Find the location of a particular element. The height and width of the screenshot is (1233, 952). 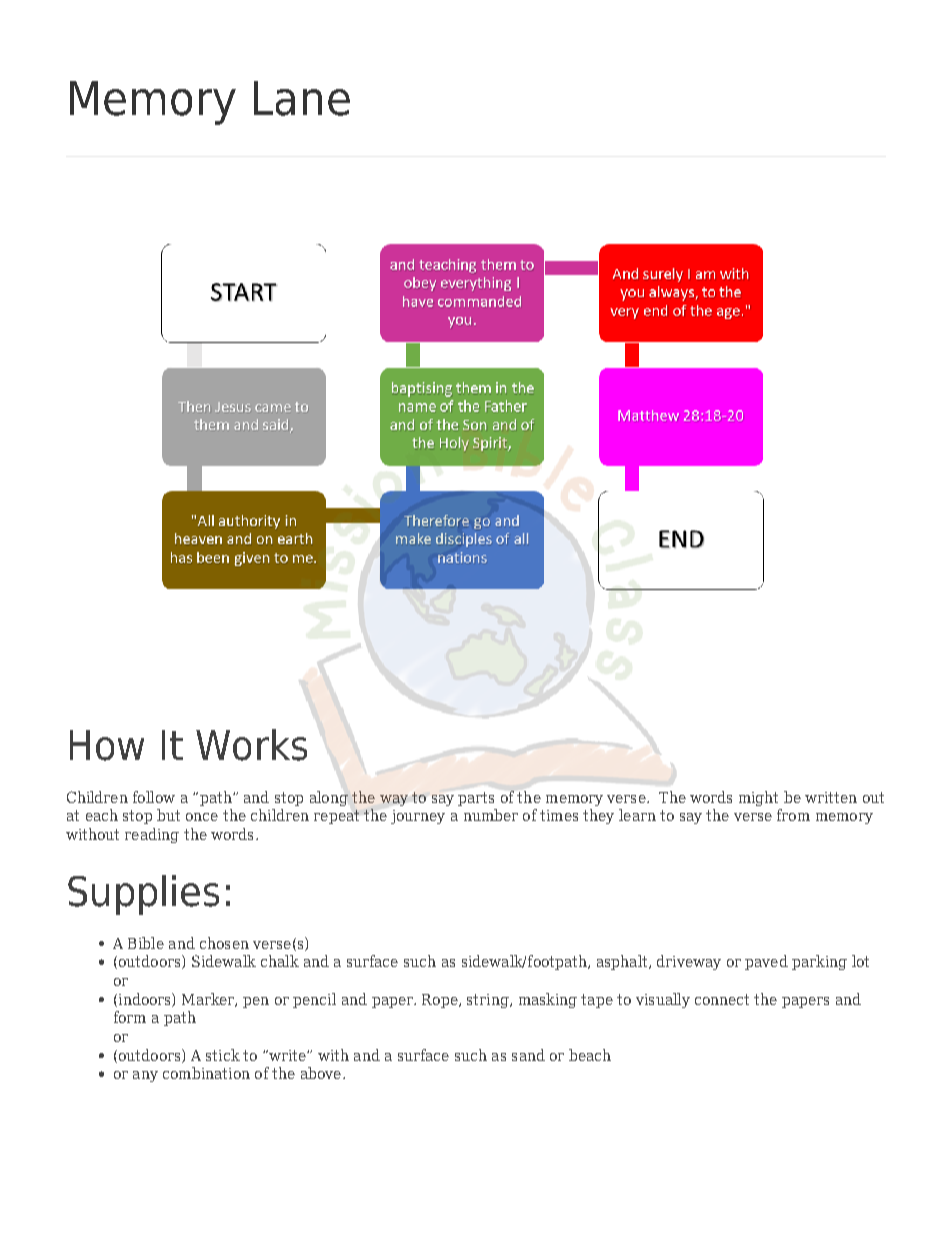

connect is located at coordinates (722, 999).
